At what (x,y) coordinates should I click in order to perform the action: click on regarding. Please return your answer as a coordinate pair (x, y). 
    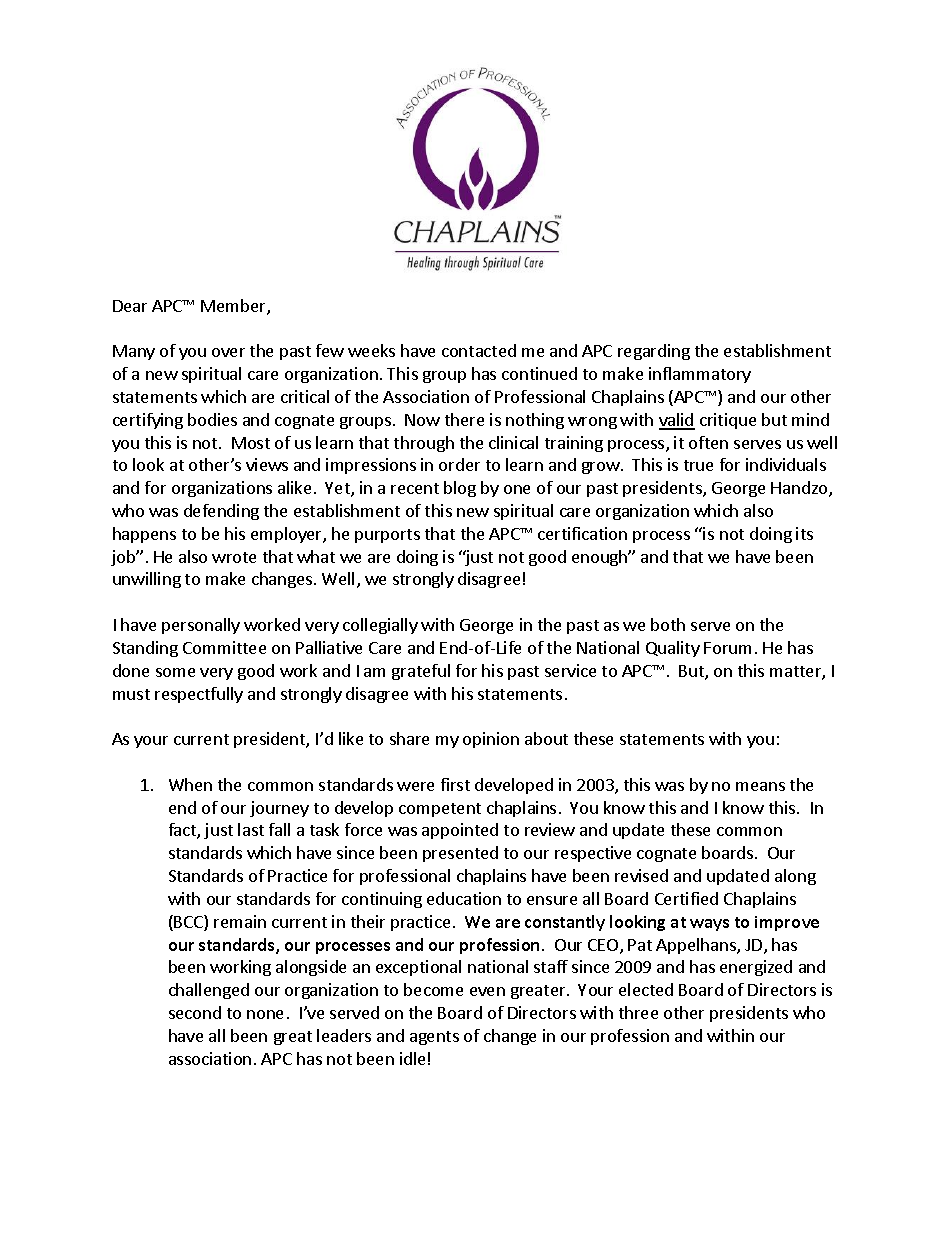
    Looking at the image, I should click on (654, 352).
